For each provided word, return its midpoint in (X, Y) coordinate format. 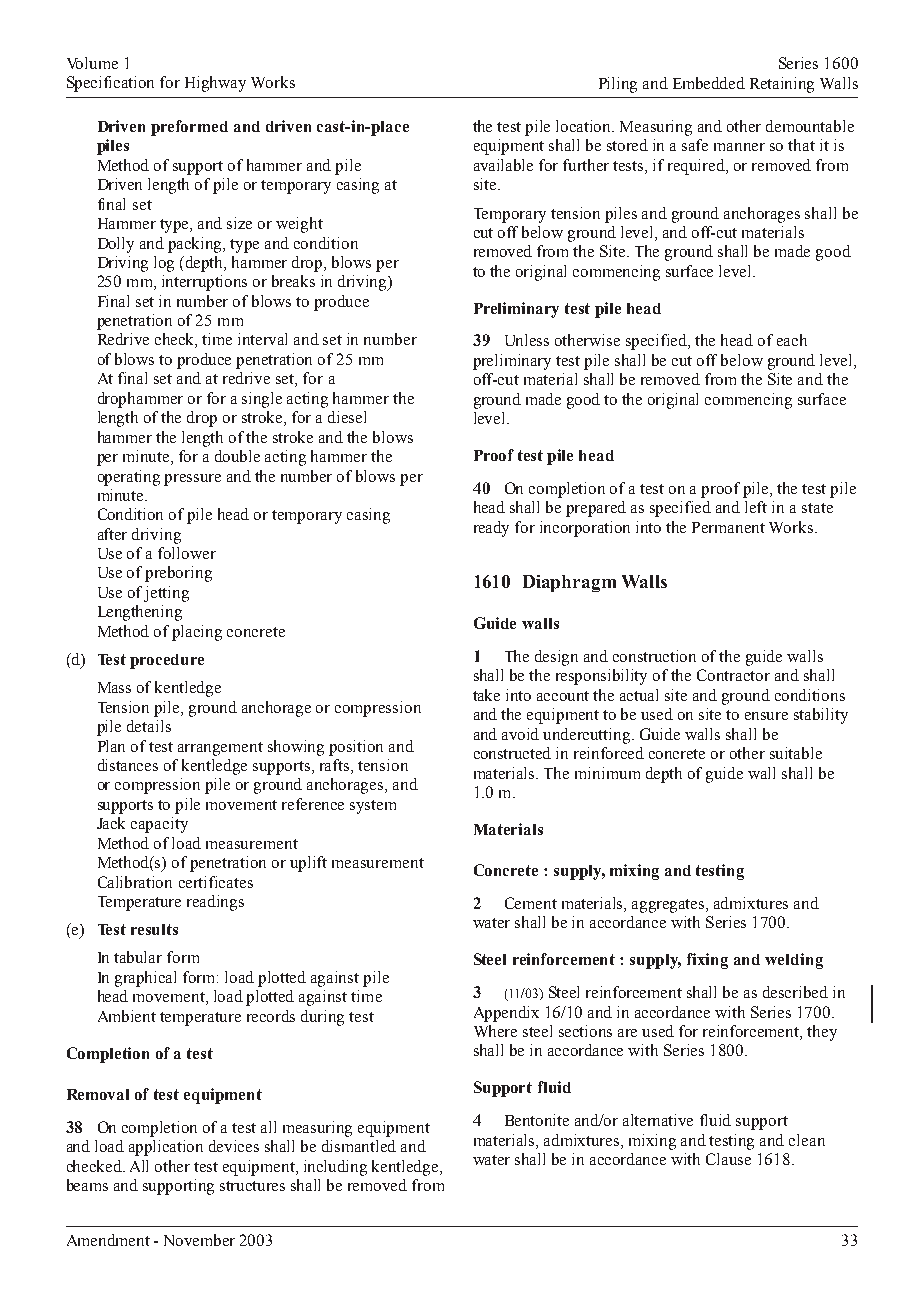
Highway (215, 84)
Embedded (709, 83)
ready (491, 529)
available (503, 165)
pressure (192, 480)
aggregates (669, 906)
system (373, 807)
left (756, 507)
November (199, 1240)
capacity (159, 825)
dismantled (359, 1146)
